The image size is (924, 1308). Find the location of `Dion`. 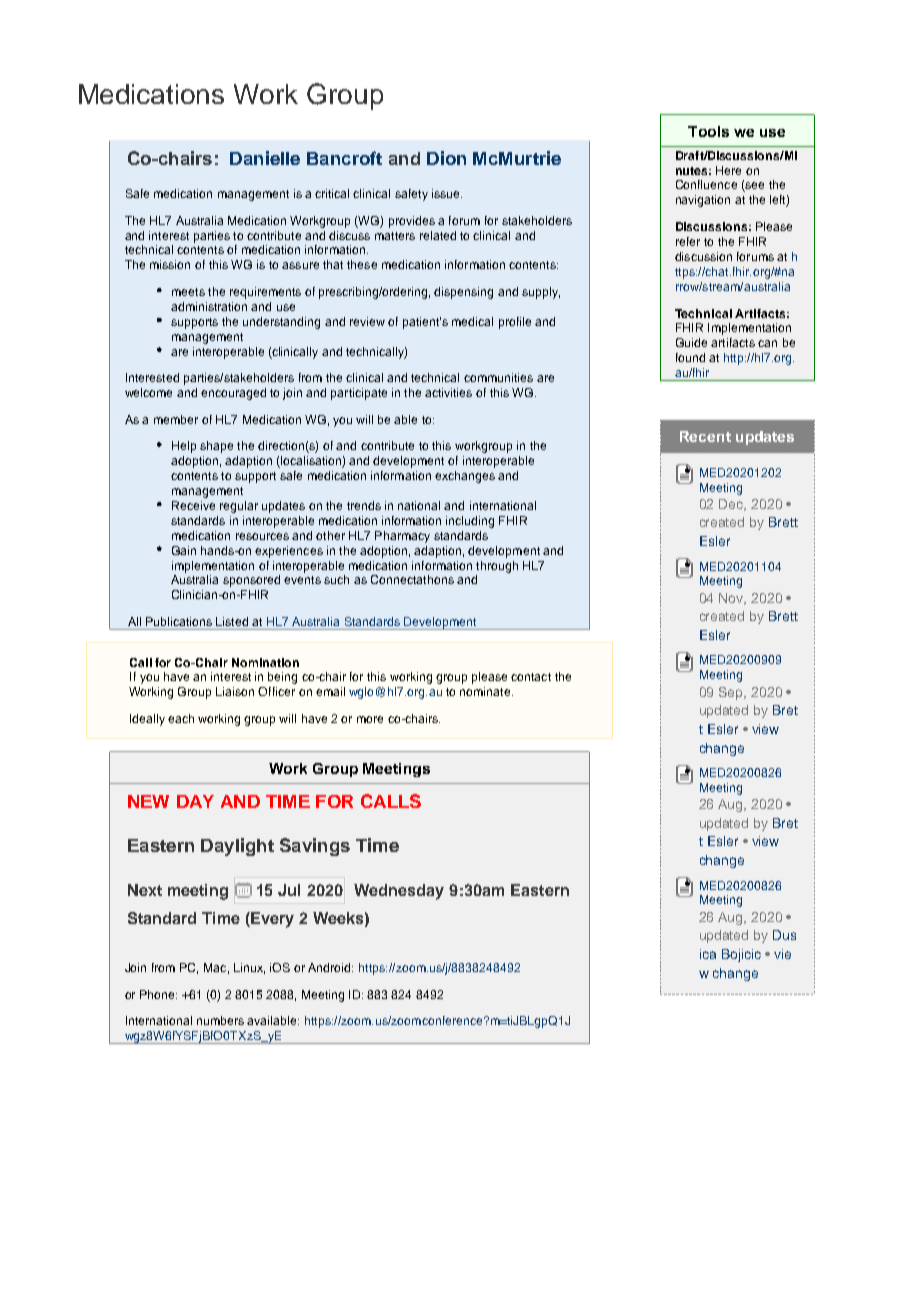

Dion is located at coordinates (446, 158).
